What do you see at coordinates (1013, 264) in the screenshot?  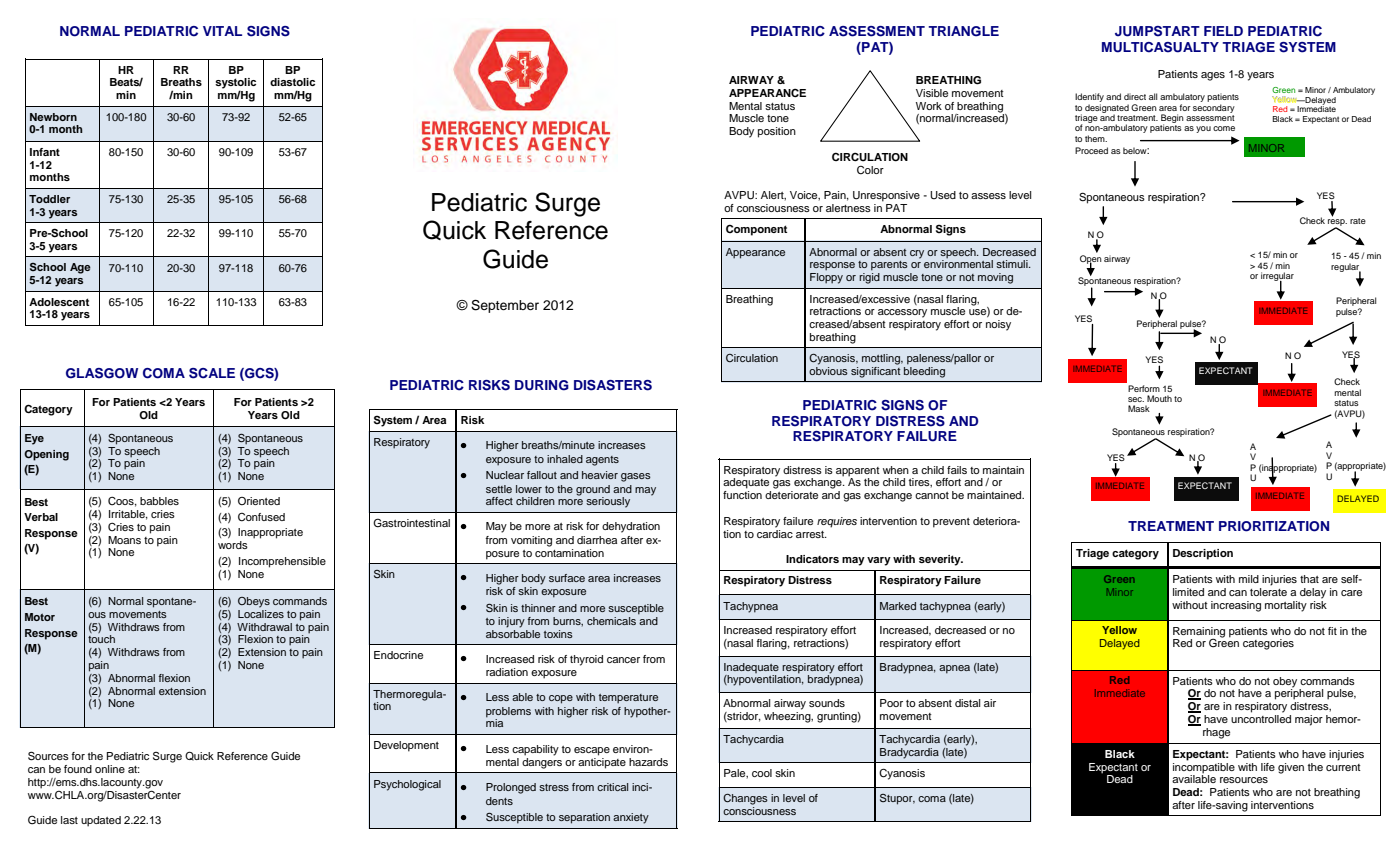 I see `stimuli` at bounding box center [1013, 264].
